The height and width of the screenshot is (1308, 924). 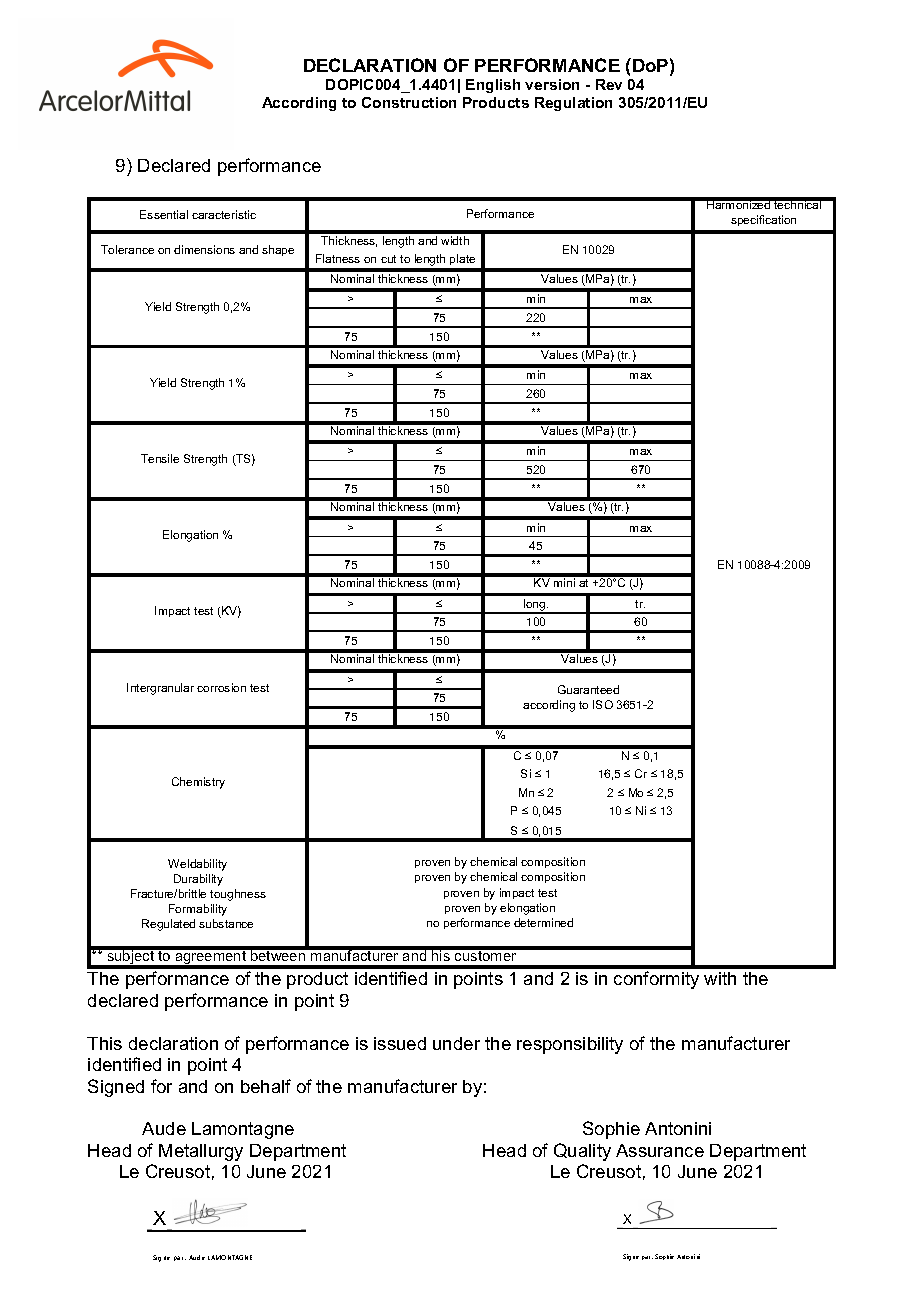 What do you see at coordinates (609, 84) in the screenshot?
I see `Rev` at bounding box center [609, 84].
